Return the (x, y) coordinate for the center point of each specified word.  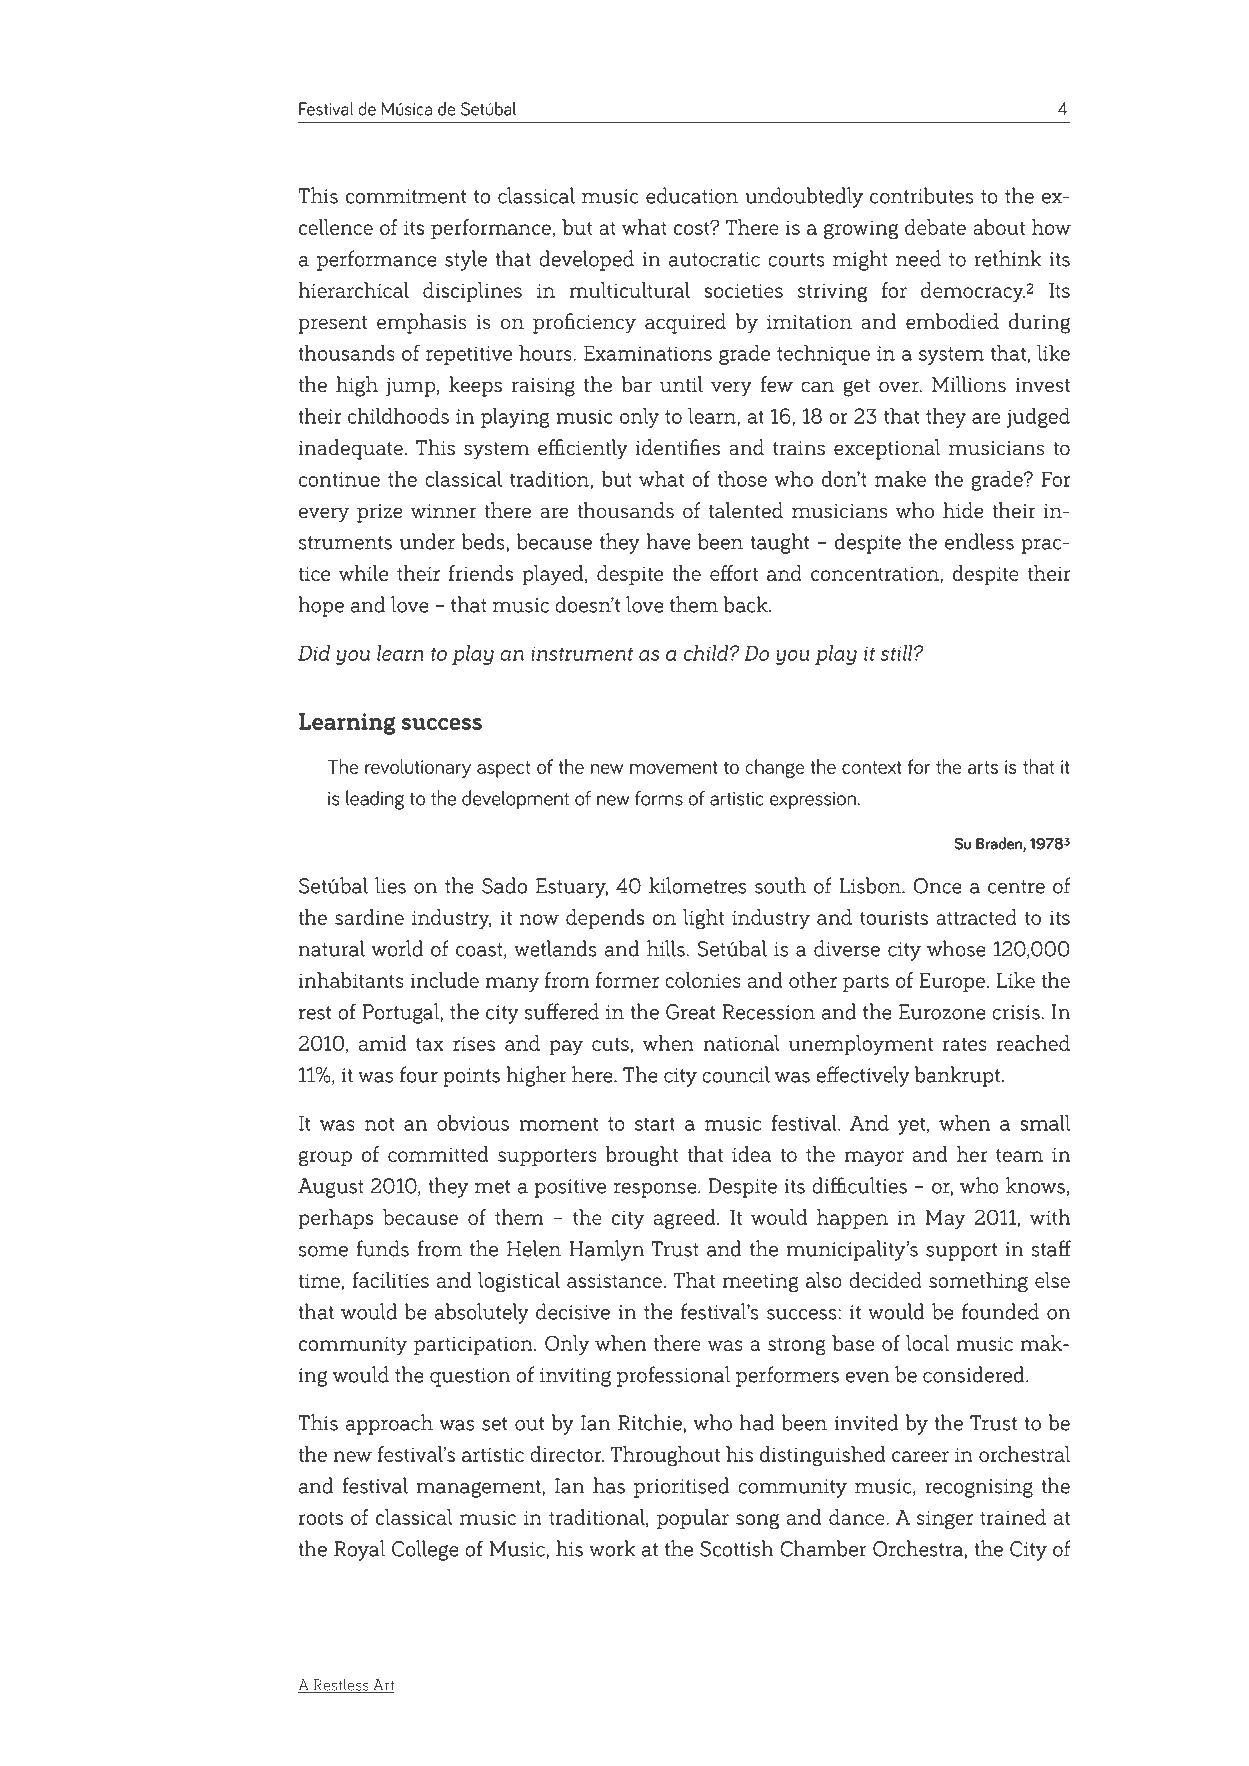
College (425, 1550)
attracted (976, 917)
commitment (406, 196)
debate (935, 227)
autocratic (714, 259)
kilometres (697, 885)
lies (390, 885)
